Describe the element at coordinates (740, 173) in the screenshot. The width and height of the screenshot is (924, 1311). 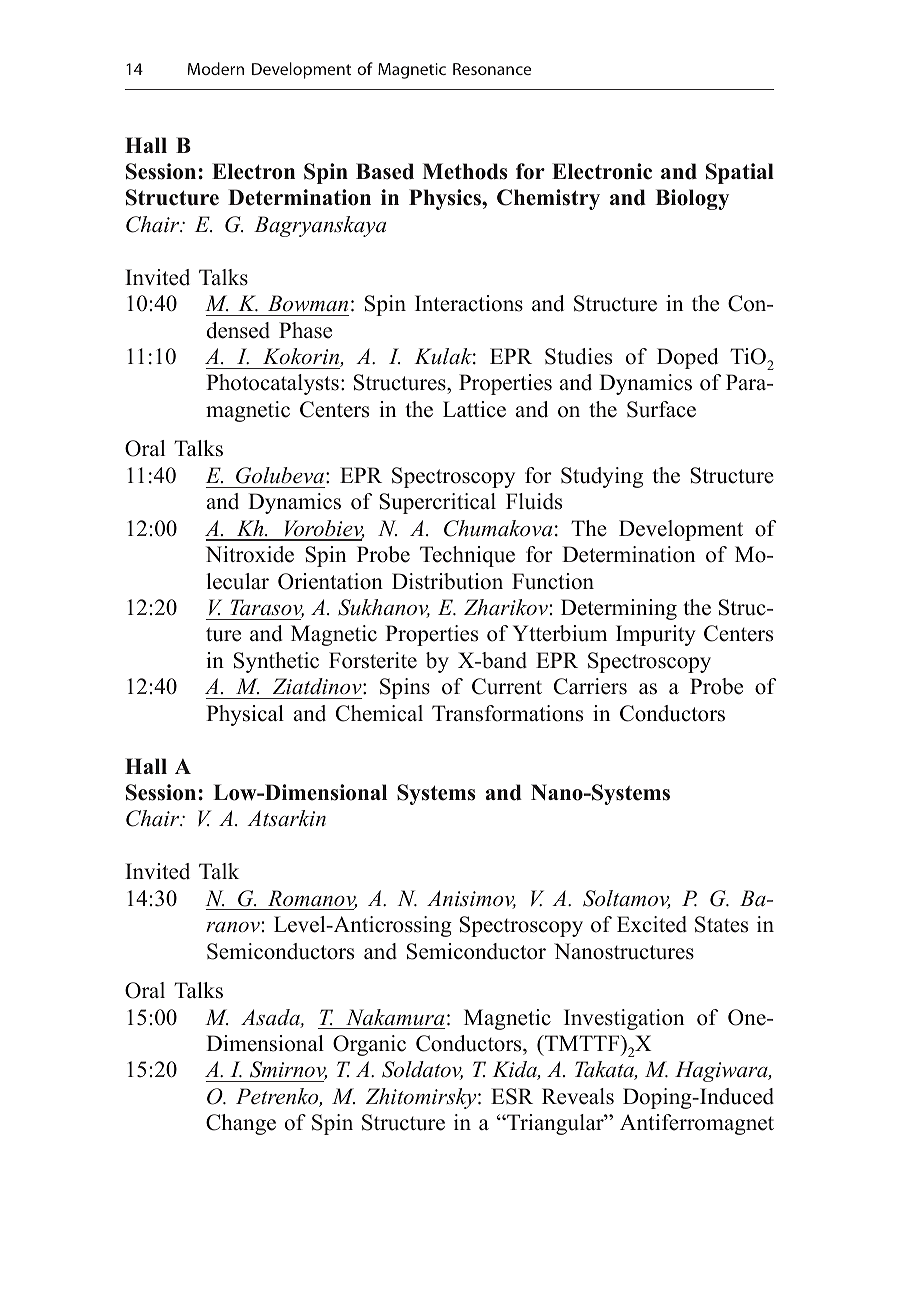
I see `Spatial` at that location.
